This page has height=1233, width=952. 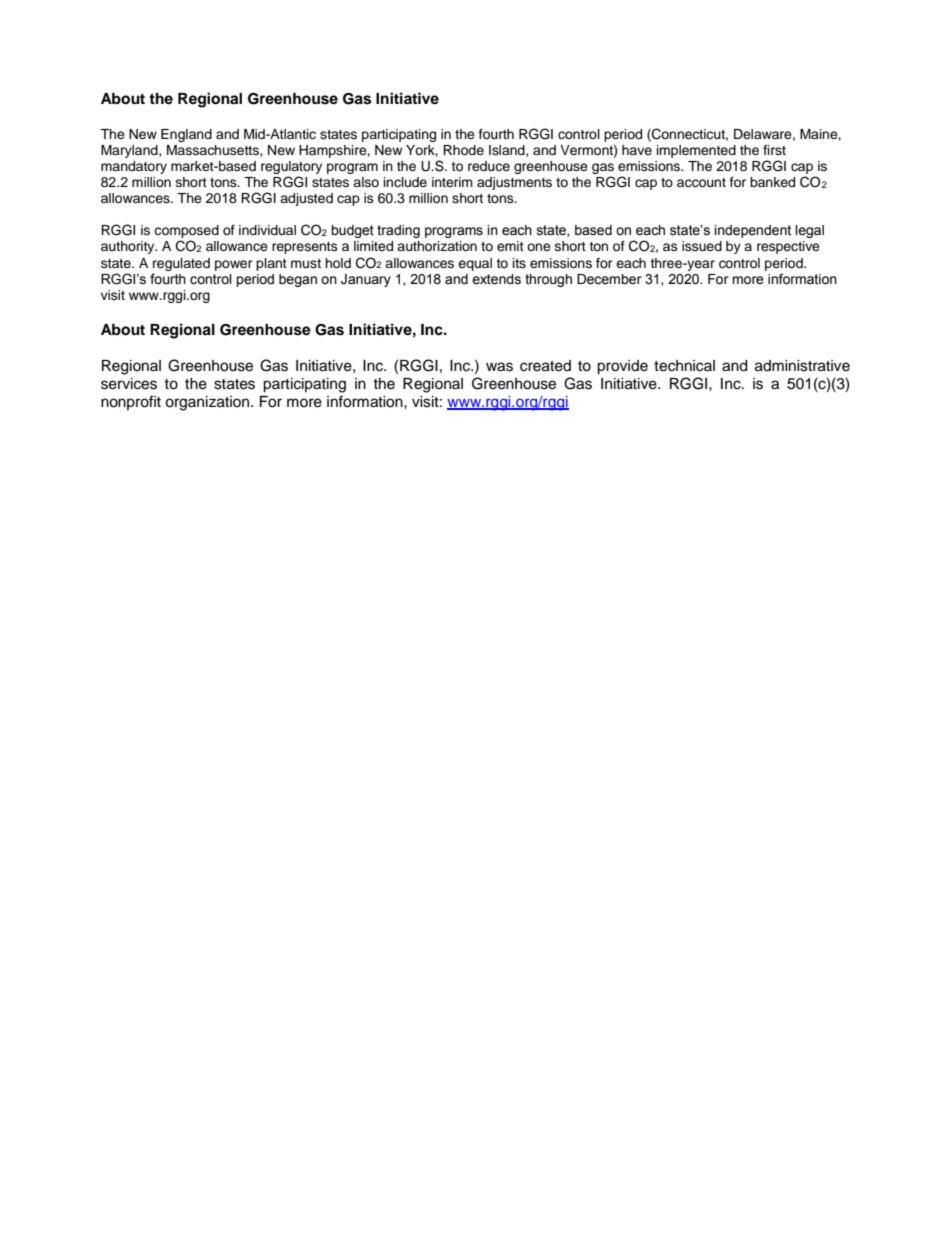 I want to click on issued, so click(x=702, y=246).
